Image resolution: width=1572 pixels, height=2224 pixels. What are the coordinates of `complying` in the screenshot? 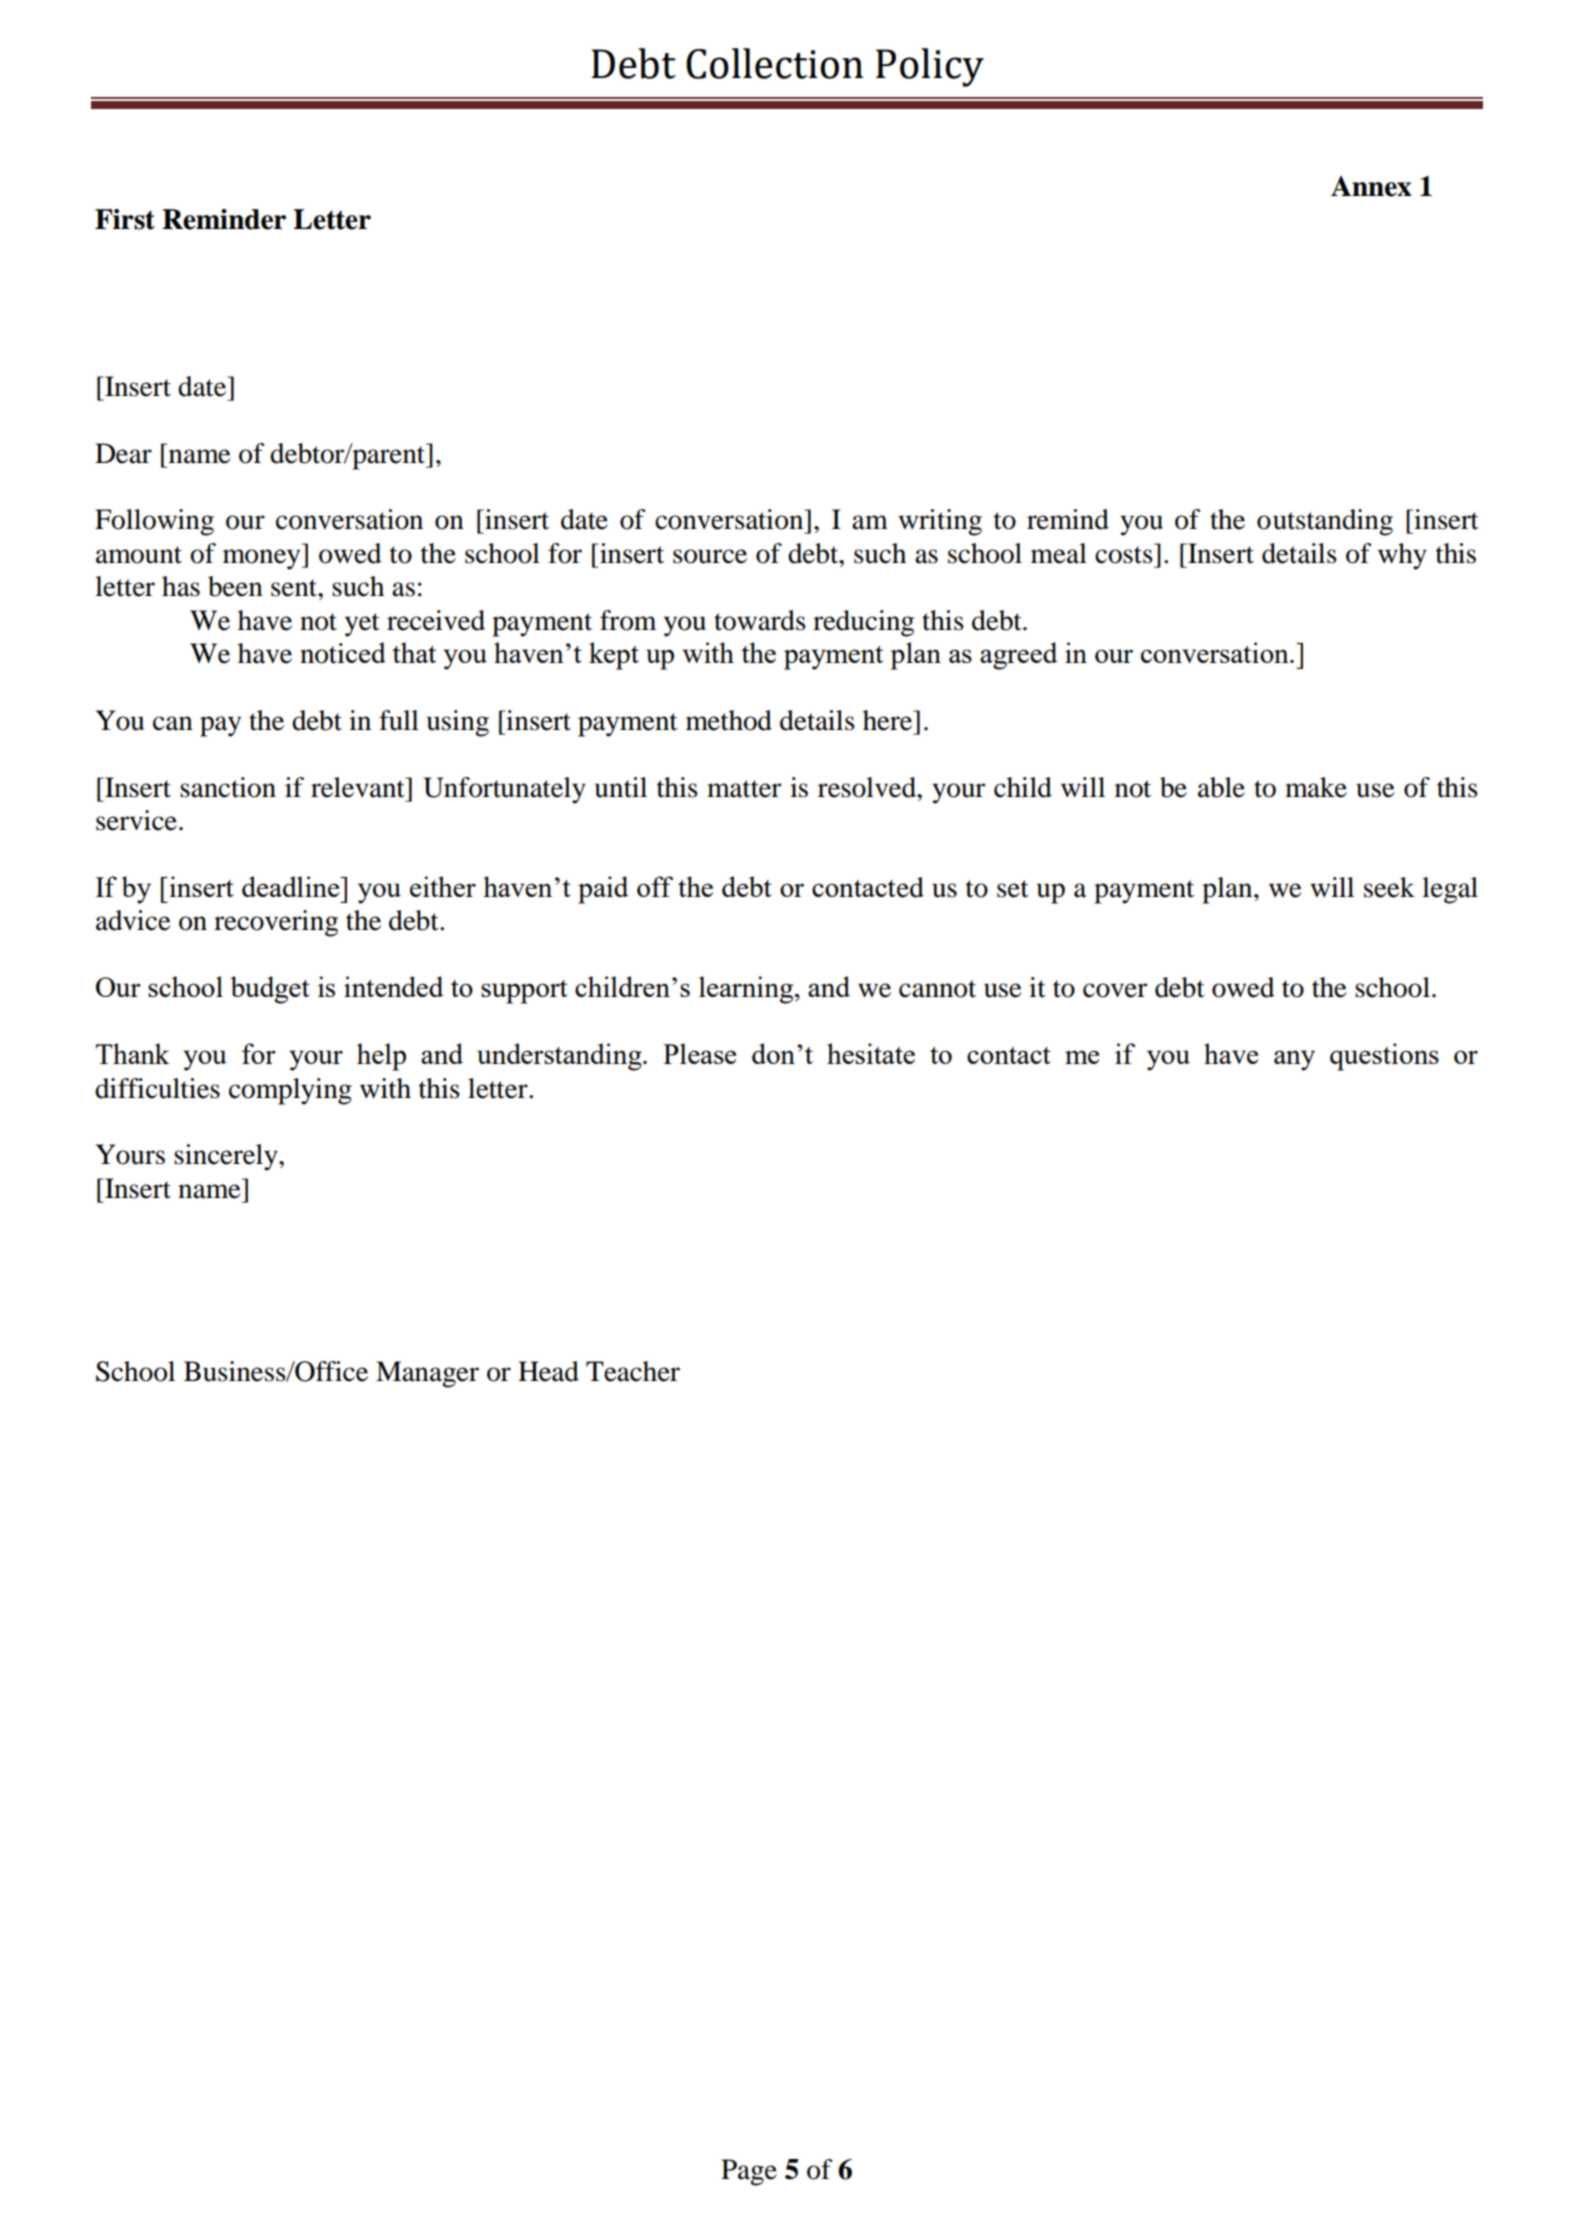 It's located at (290, 1091).
